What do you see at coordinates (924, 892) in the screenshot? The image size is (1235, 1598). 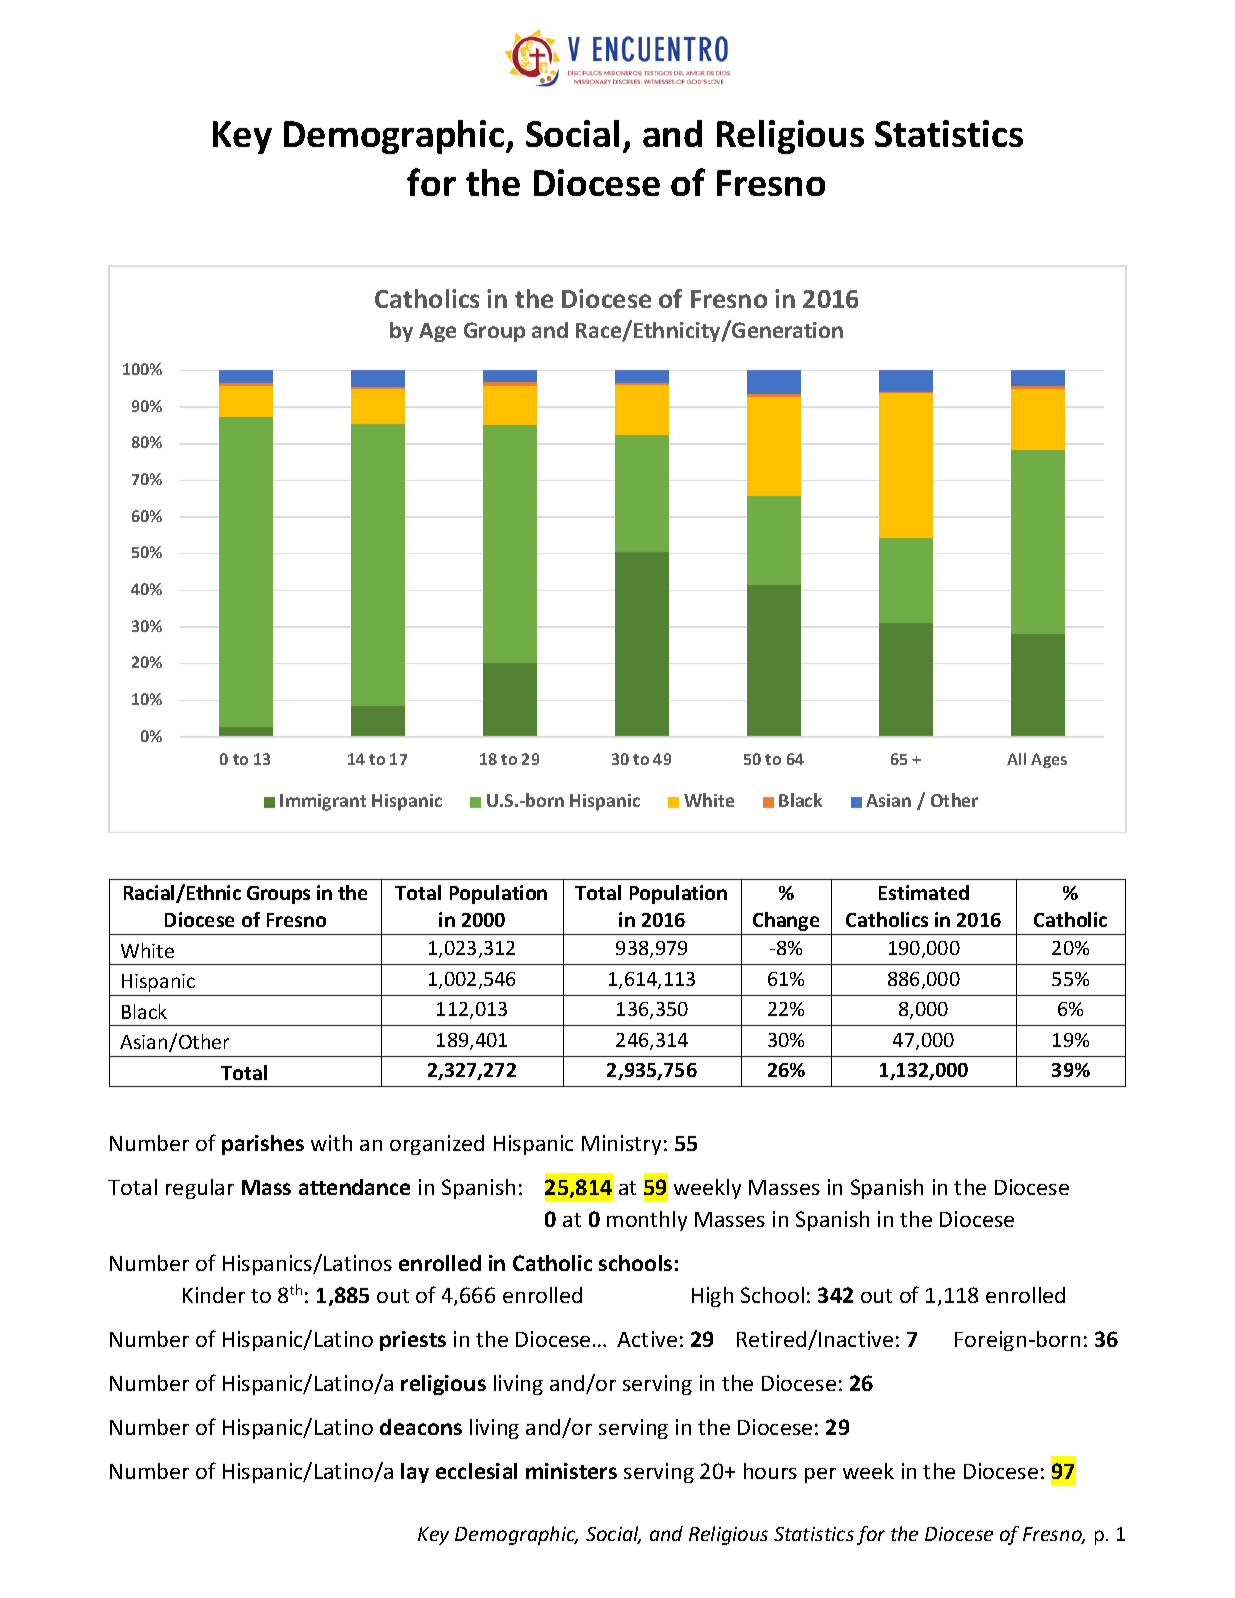 I see `Estimated` at bounding box center [924, 892].
